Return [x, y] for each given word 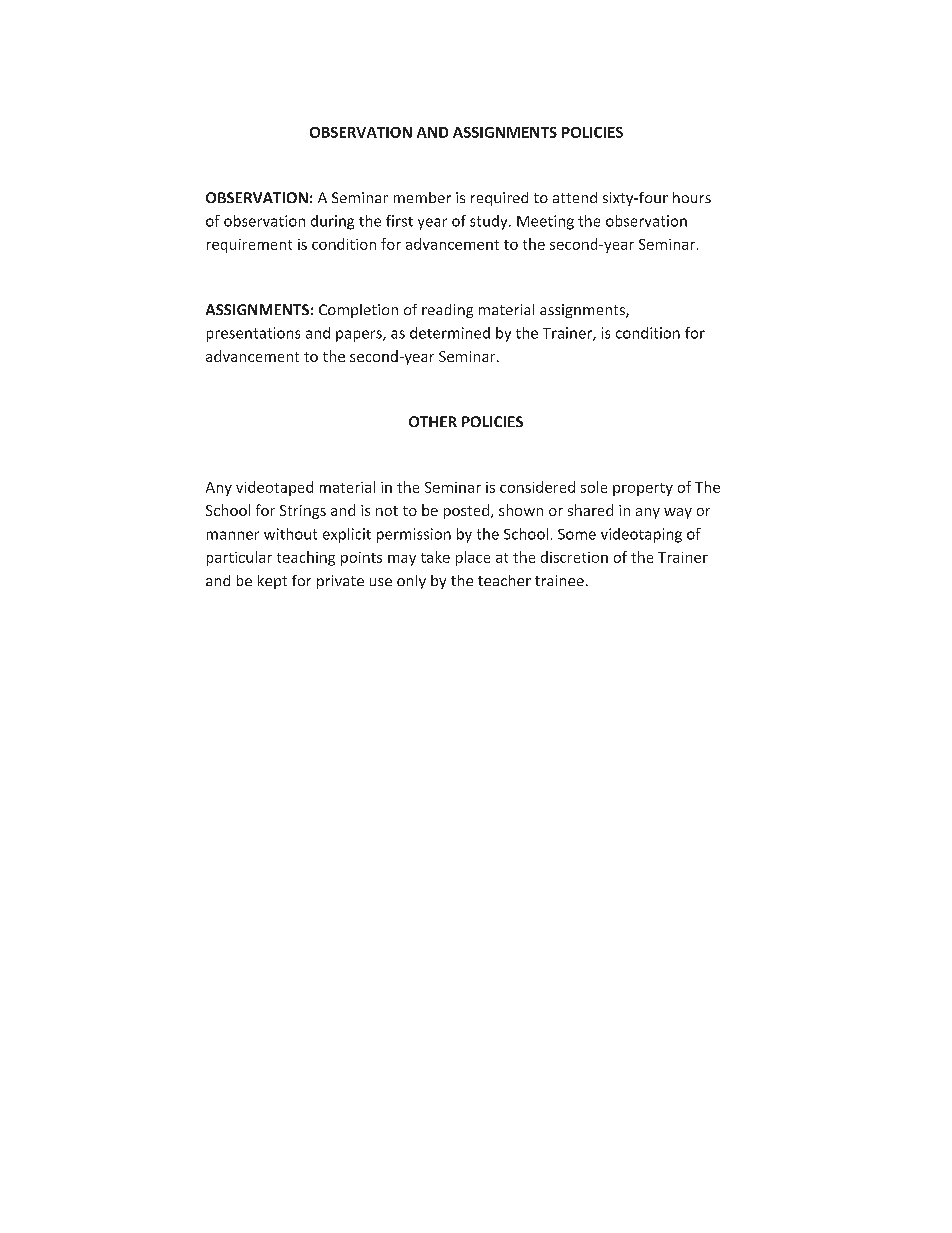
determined [450, 333]
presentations [253, 334]
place [473, 558]
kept [272, 582]
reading [447, 311]
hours [692, 197]
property [643, 489]
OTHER [433, 421]
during [332, 222]
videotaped [274, 488]
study [490, 222]
